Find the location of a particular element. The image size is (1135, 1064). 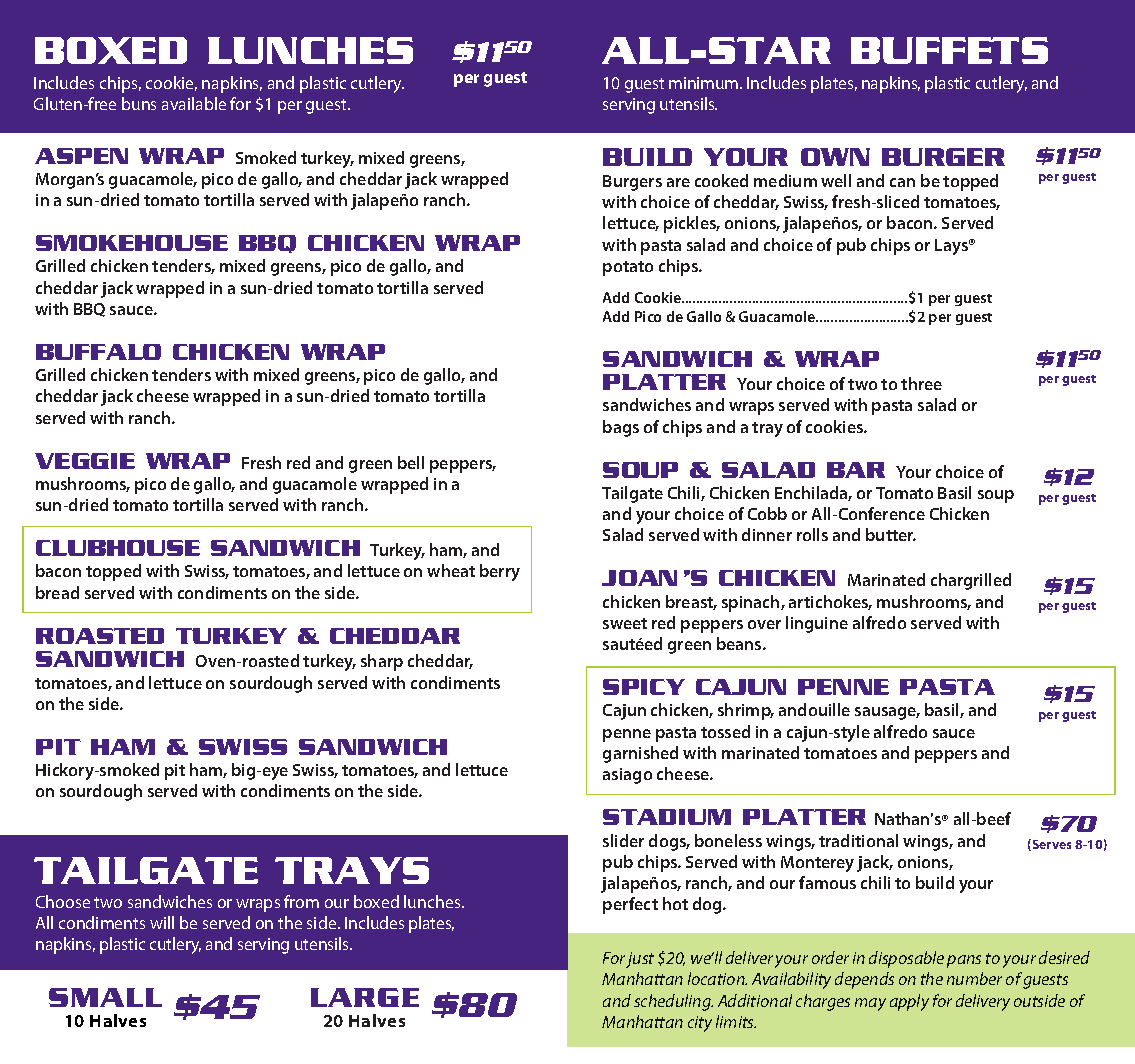

bags is located at coordinates (621, 428).
